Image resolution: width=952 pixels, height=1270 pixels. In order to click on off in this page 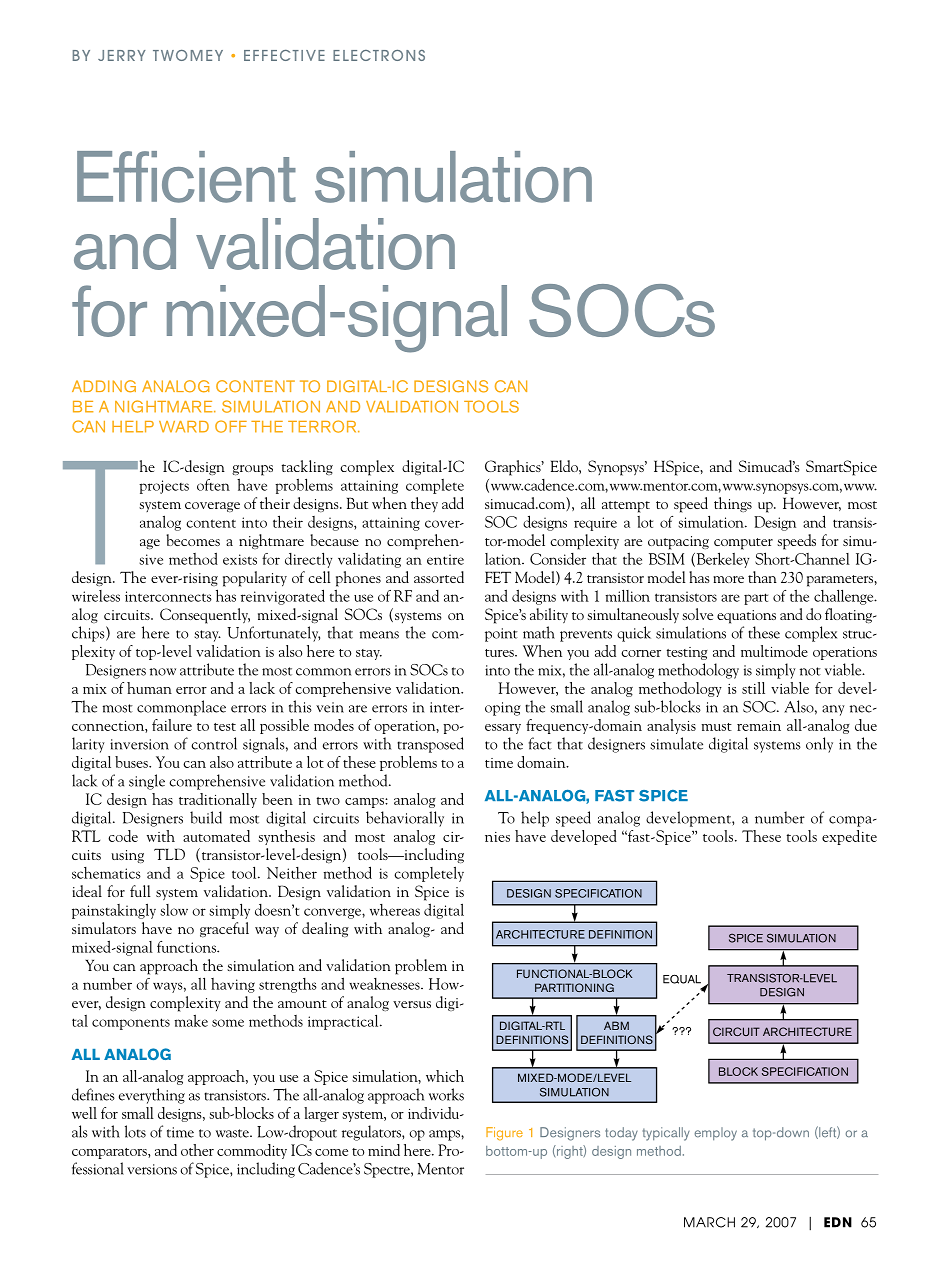, I will do `click(231, 426)`.
